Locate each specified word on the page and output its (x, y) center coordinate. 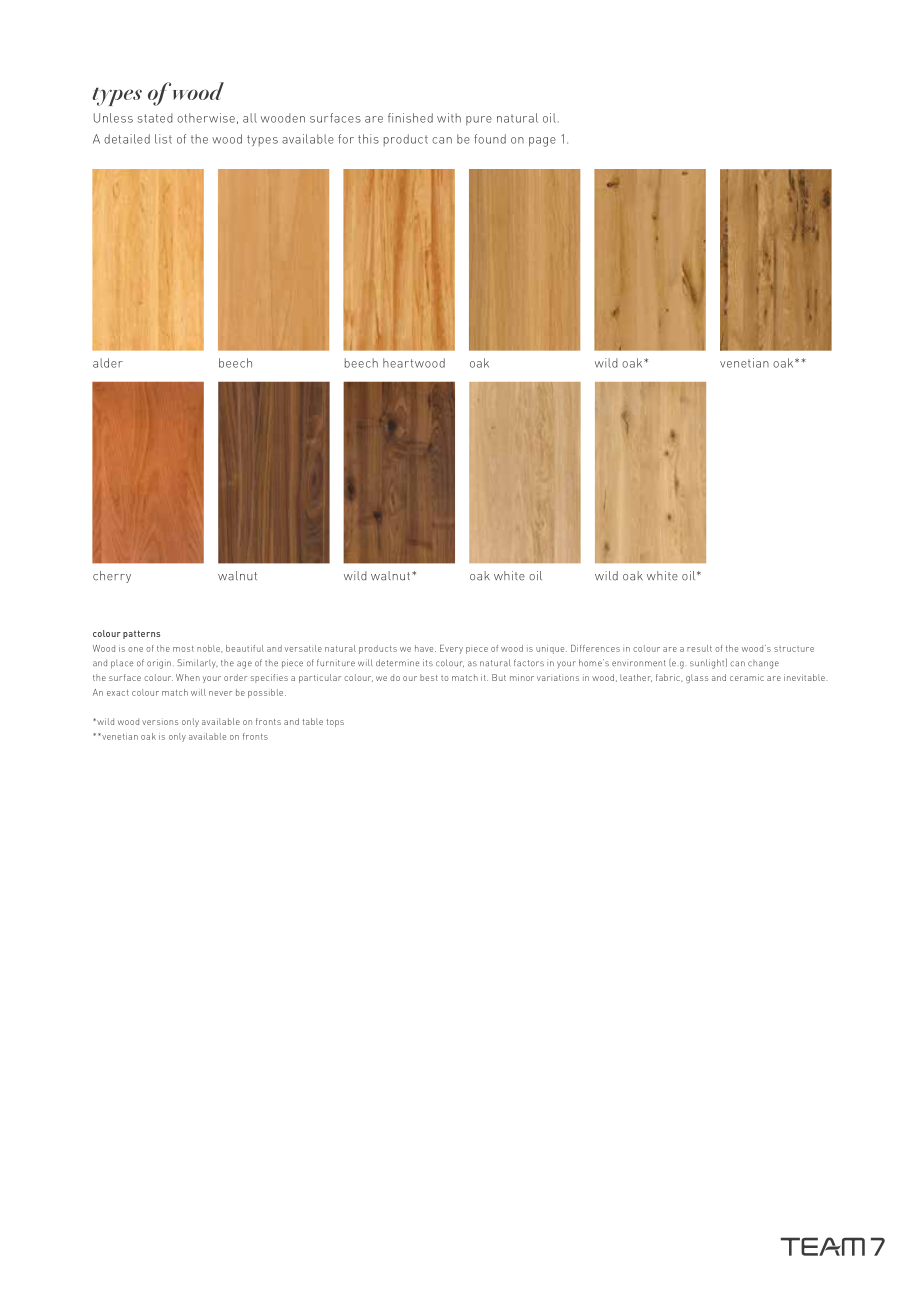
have (425, 648)
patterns (141, 634)
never (220, 693)
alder (108, 363)
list (163, 139)
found (490, 139)
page (542, 142)
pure (479, 120)
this (368, 139)
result (699, 648)
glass (697, 679)
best (429, 677)
